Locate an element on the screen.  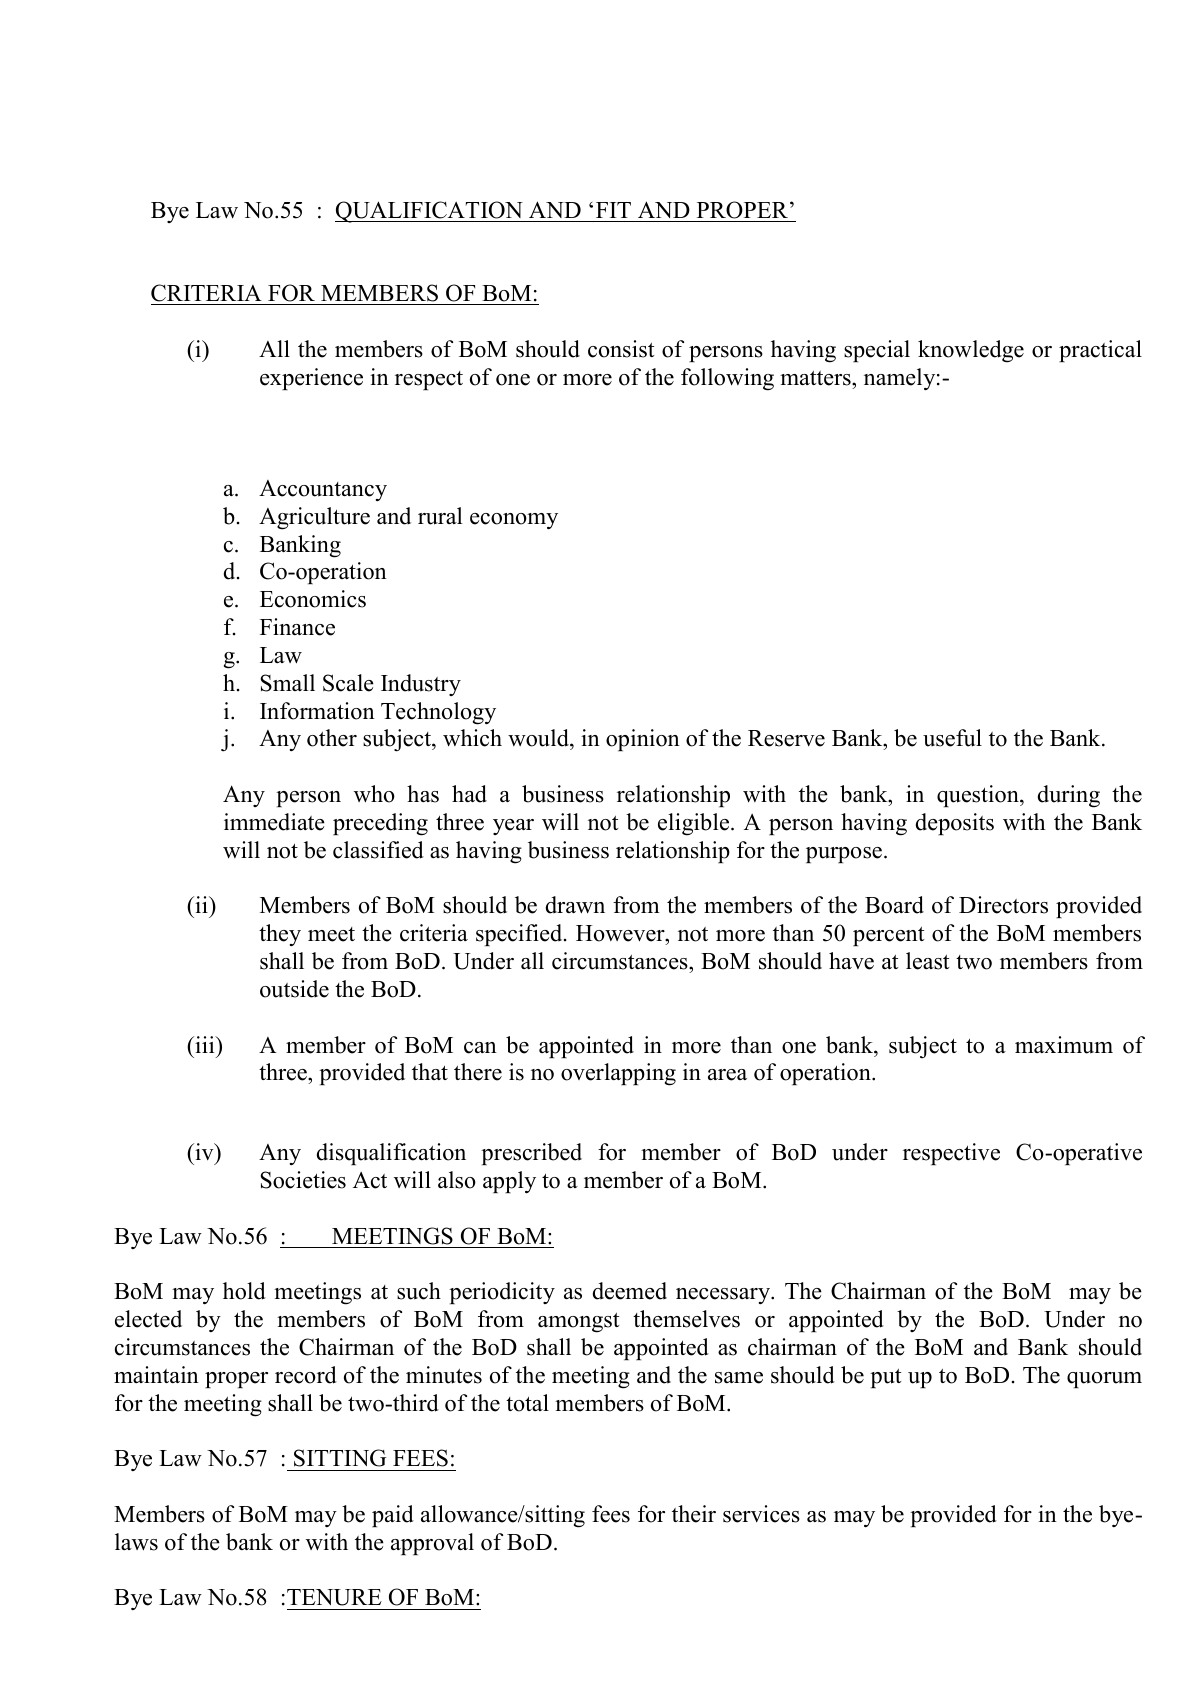
maximum is located at coordinates (1064, 1045).
